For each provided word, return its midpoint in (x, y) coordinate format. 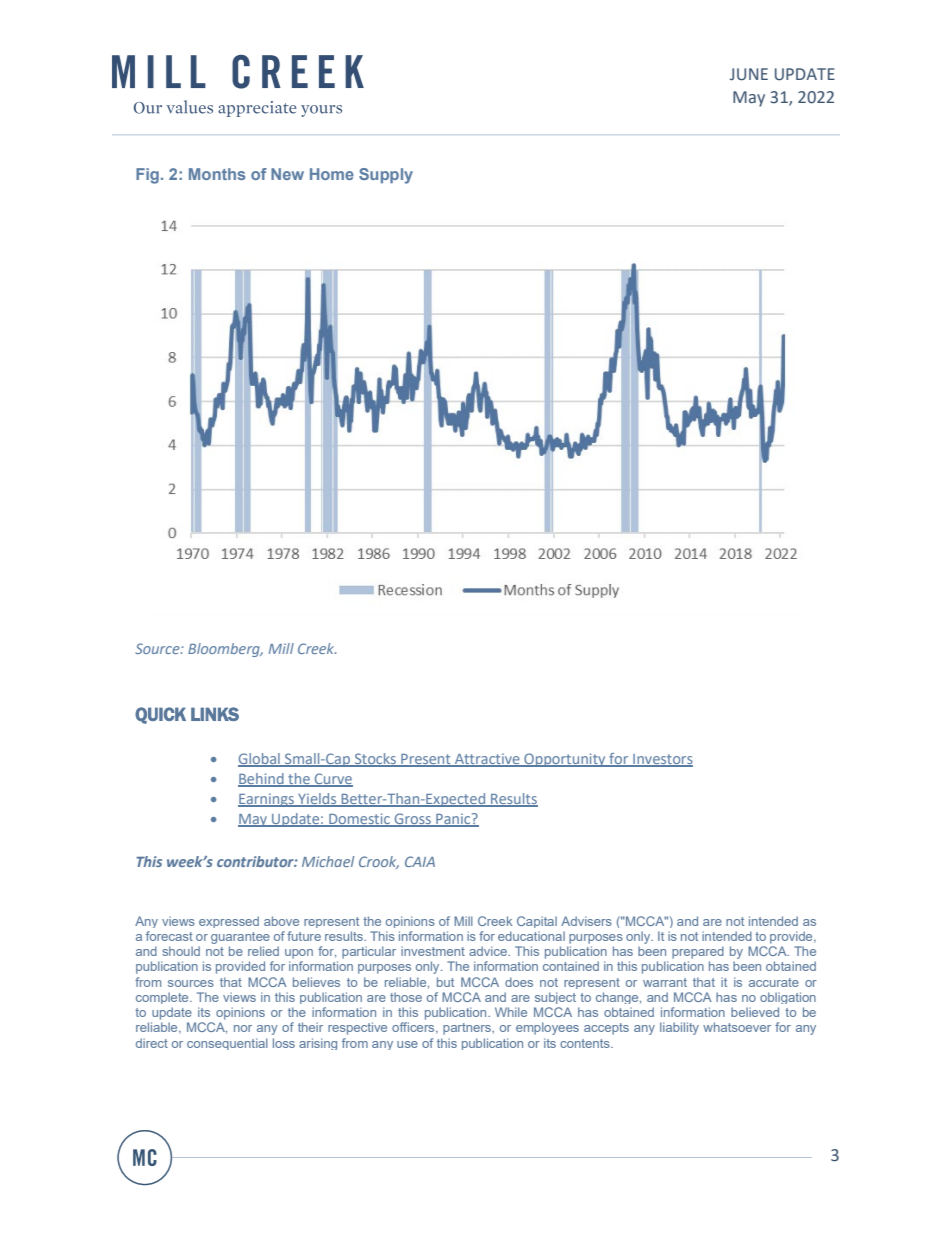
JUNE (749, 74)
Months (217, 174)
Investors (662, 760)
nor (243, 1028)
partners (468, 1029)
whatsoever (737, 1027)
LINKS (215, 714)
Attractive (487, 759)
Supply (386, 176)
